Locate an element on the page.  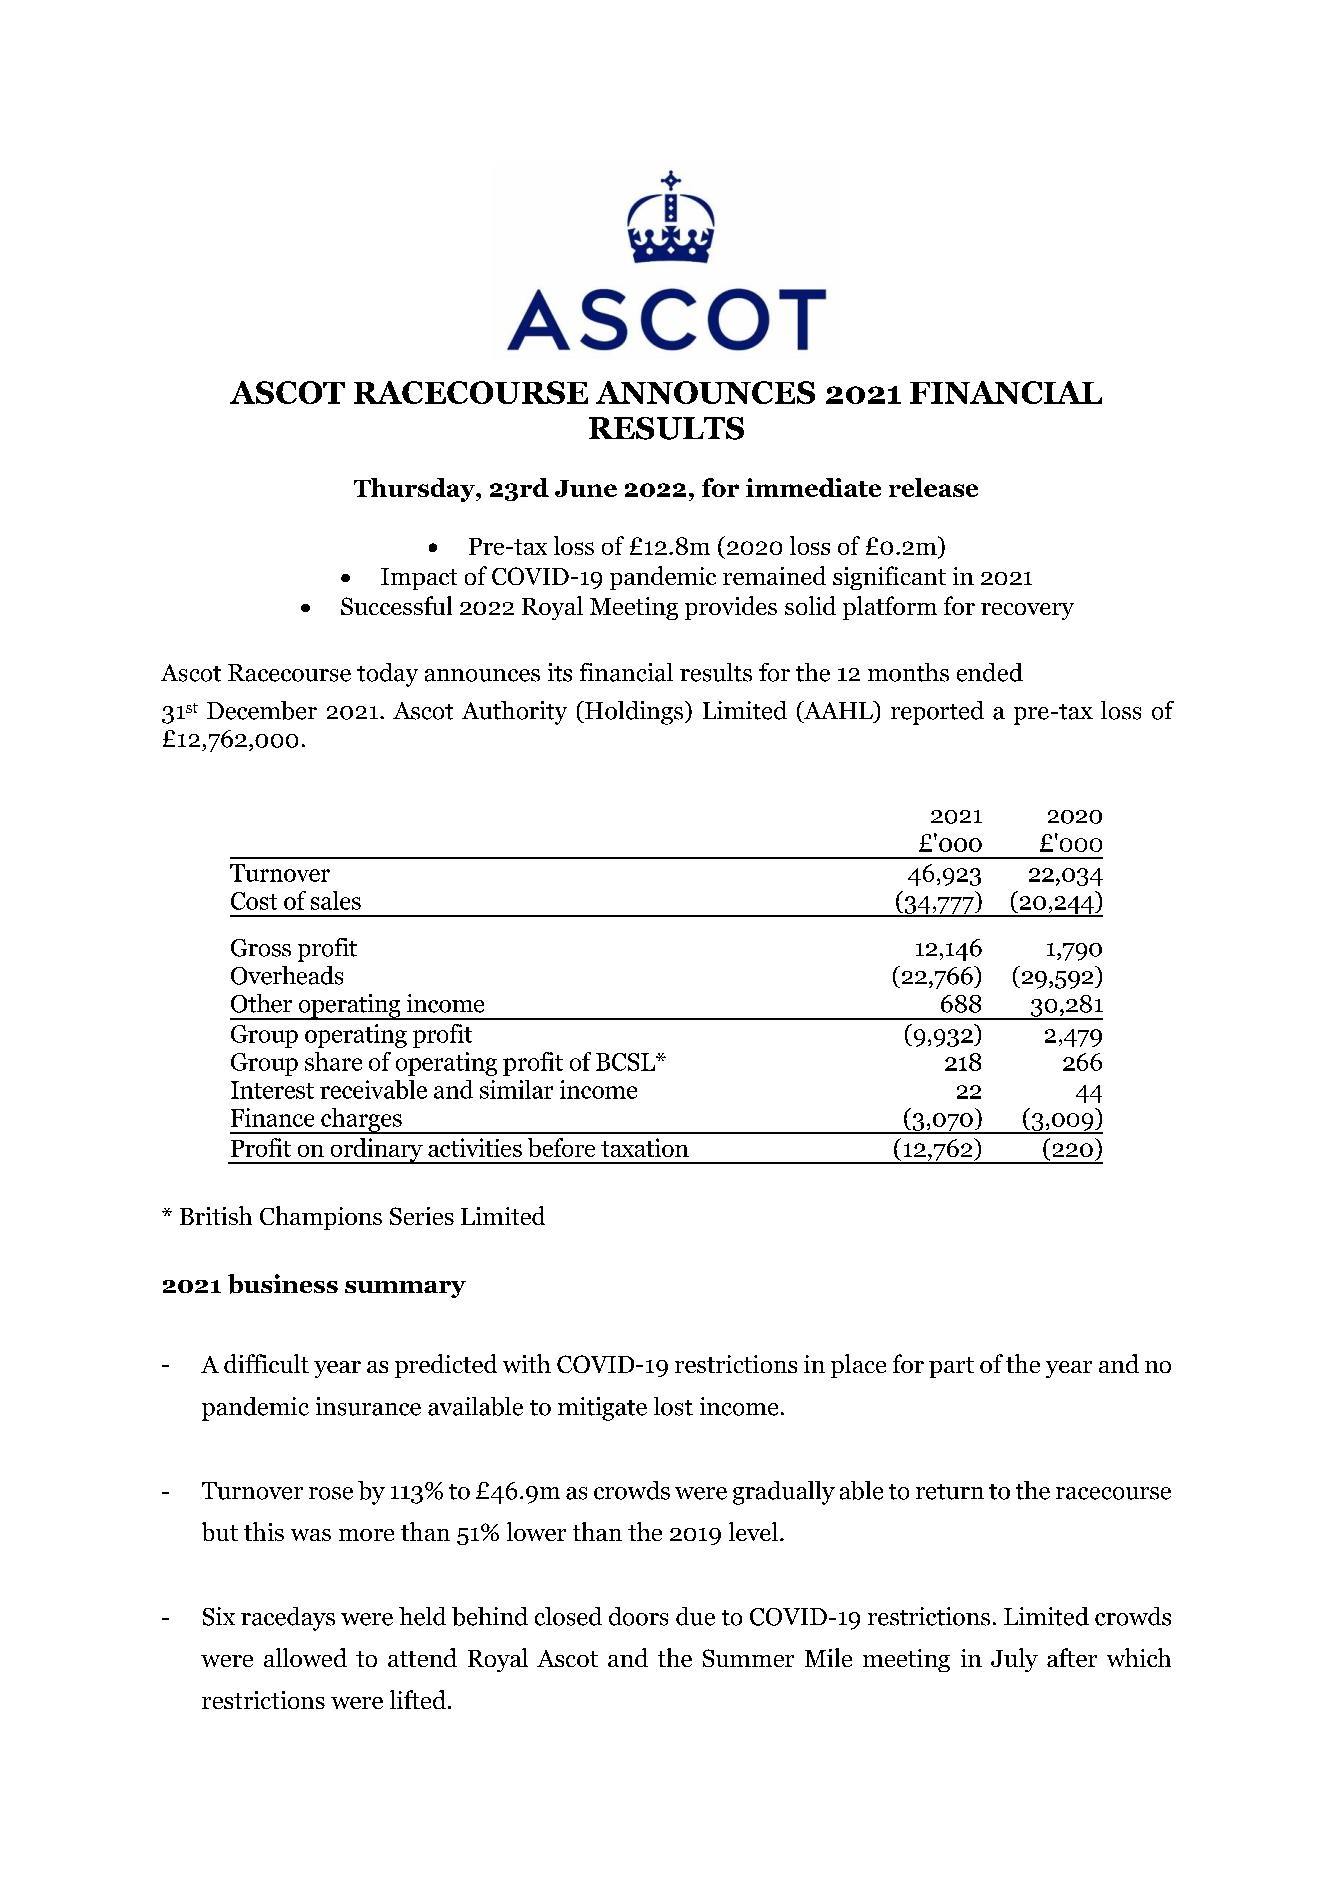
lost is located at coordinates (673, 1406).
